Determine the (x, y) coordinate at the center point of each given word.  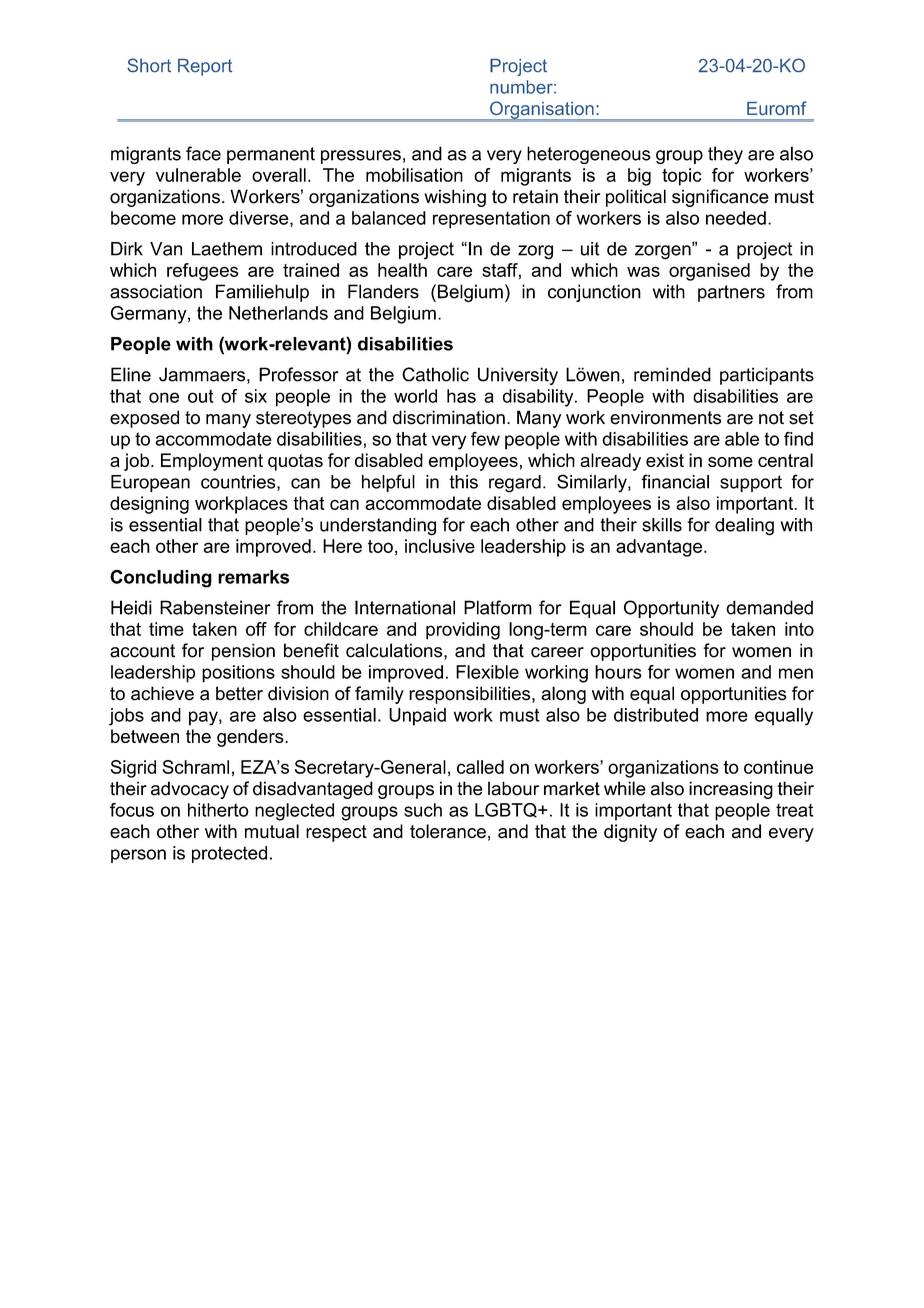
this (463, 482)
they (725, 155)
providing (463, 631)
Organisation (542, 111)
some (730, 462)
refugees (202, 272)
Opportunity (671, 609)
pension (243, 652)
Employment (212, 462)
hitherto (218, 810)
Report (205, 67)
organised (709, 272)
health (402, 270)
